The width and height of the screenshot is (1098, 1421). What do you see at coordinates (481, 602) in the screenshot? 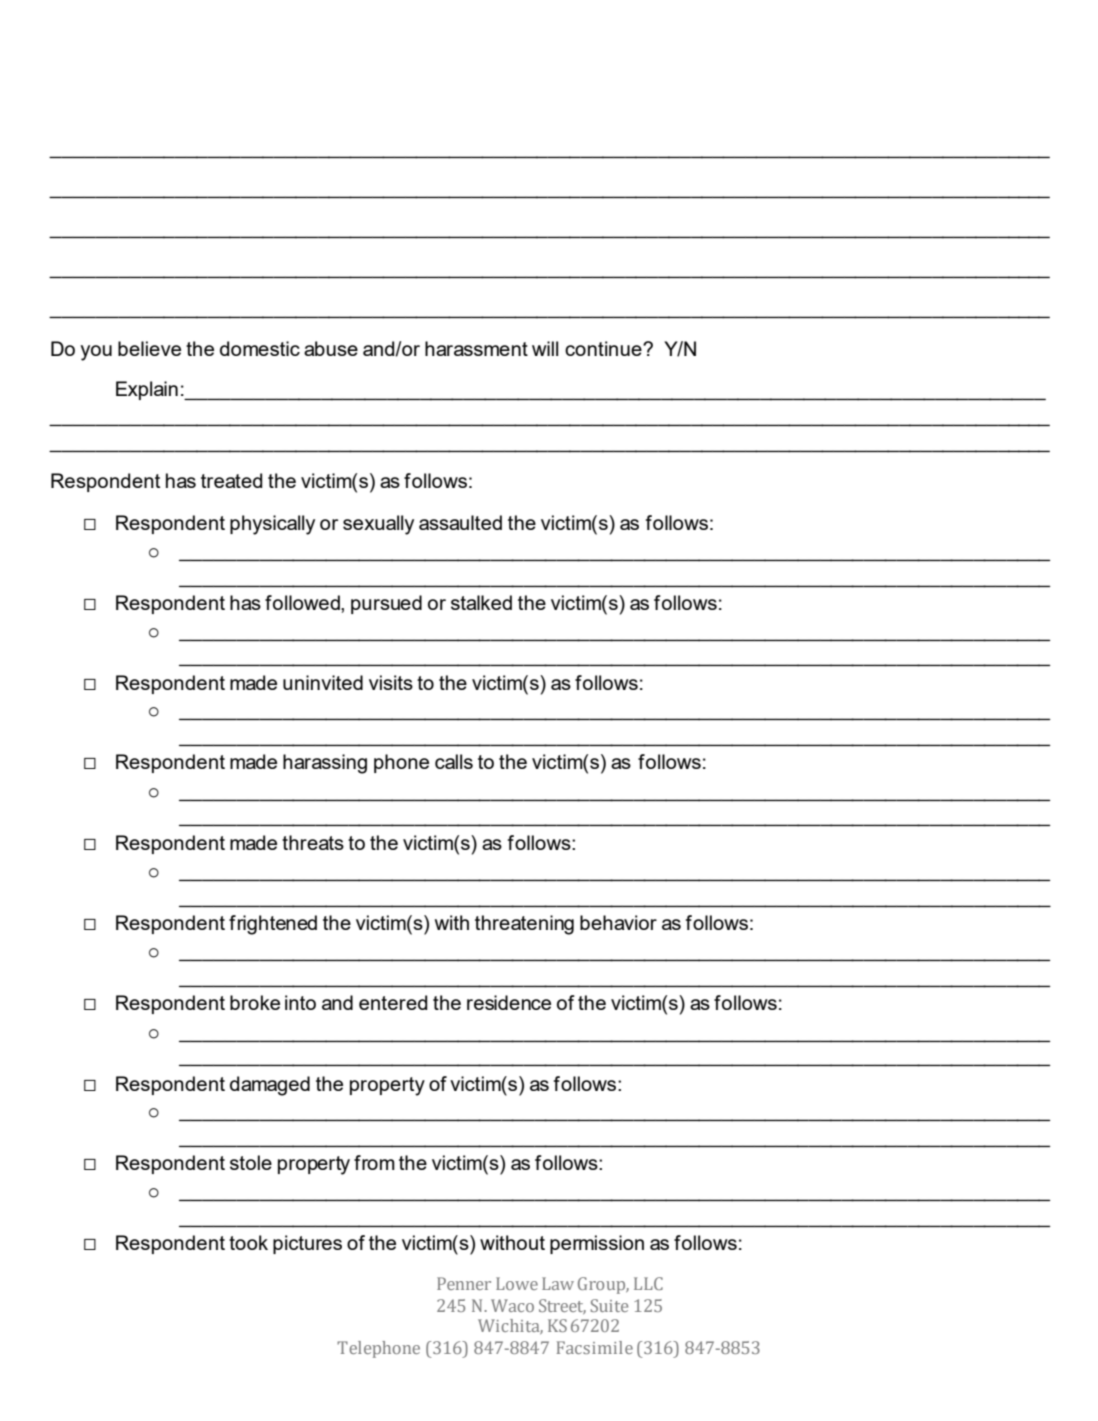
I see `stalked` at bounding box center [481, 602].
